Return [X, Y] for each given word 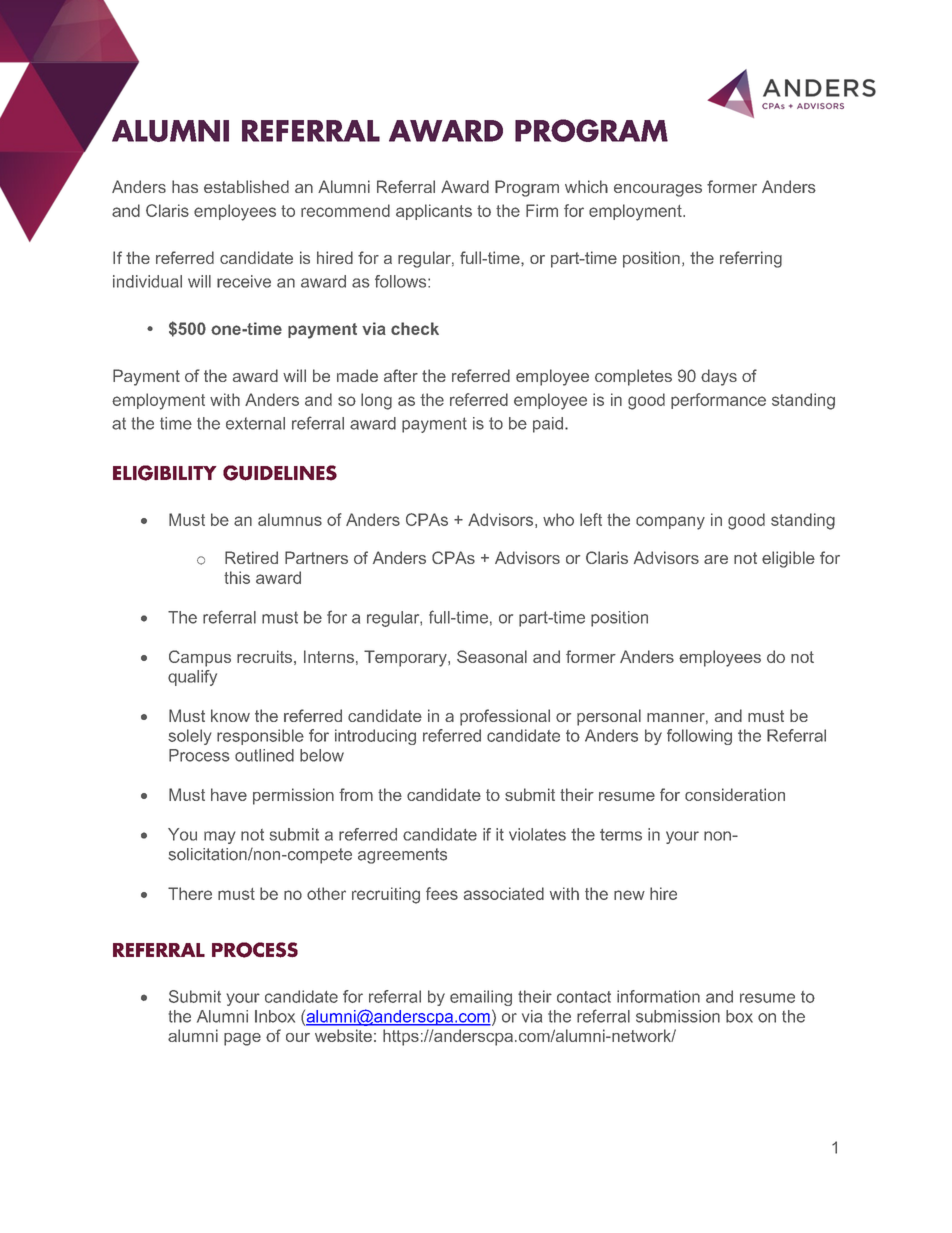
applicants [434, 212]
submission [678, 1016]
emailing [481, 998]
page [242, 1039]
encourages [658, 190]
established [246, 186]
